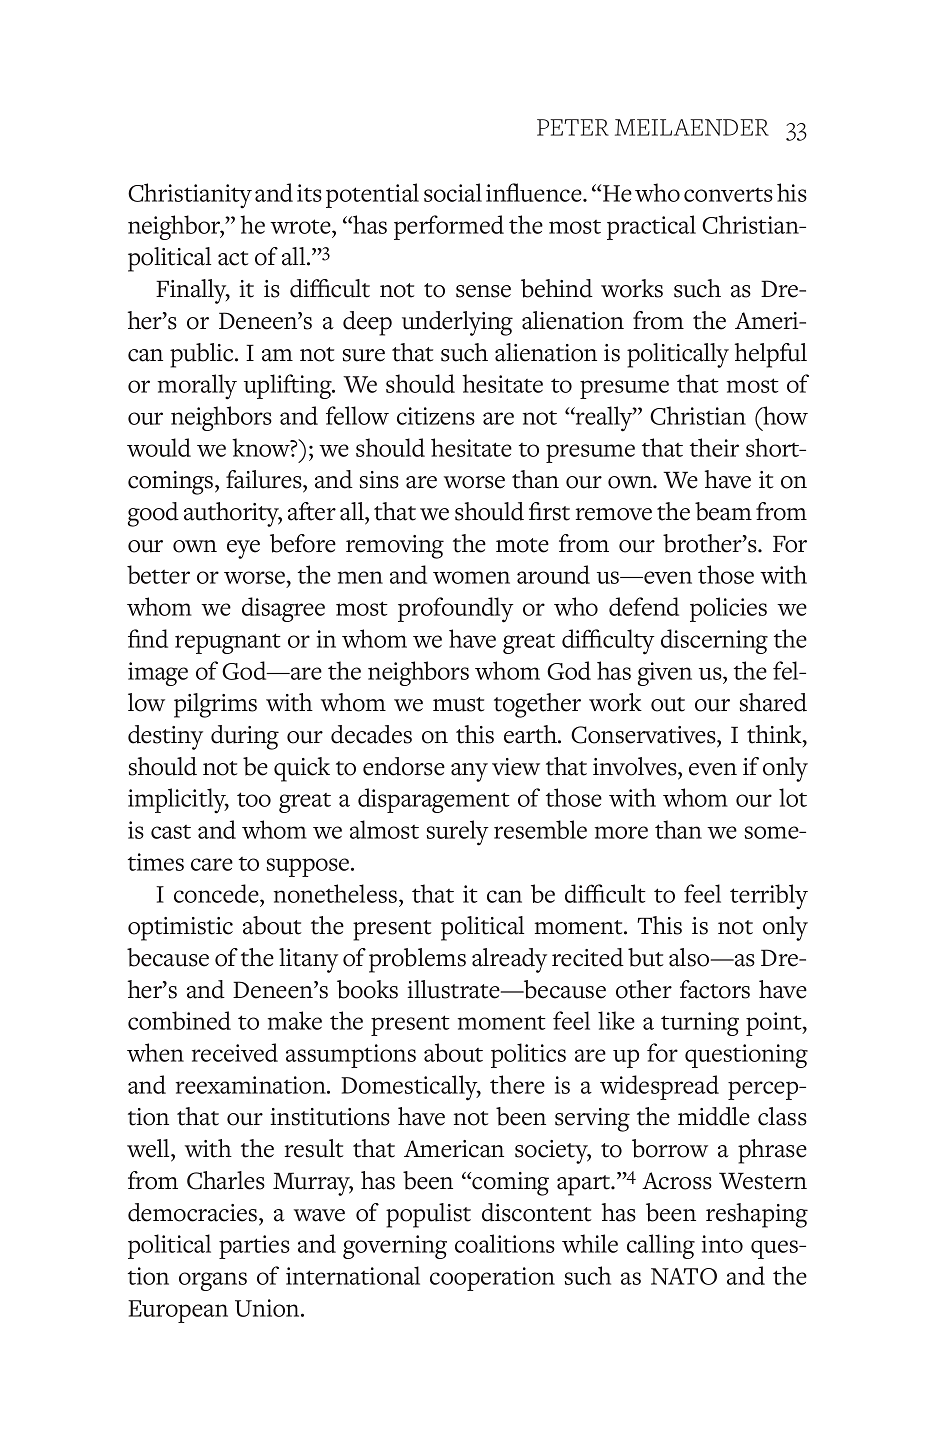 The height and width of the screenshot is (1444, 935). Describe the element at coordinates (728, 195) in the screenshot. I see `converts` at that location.
